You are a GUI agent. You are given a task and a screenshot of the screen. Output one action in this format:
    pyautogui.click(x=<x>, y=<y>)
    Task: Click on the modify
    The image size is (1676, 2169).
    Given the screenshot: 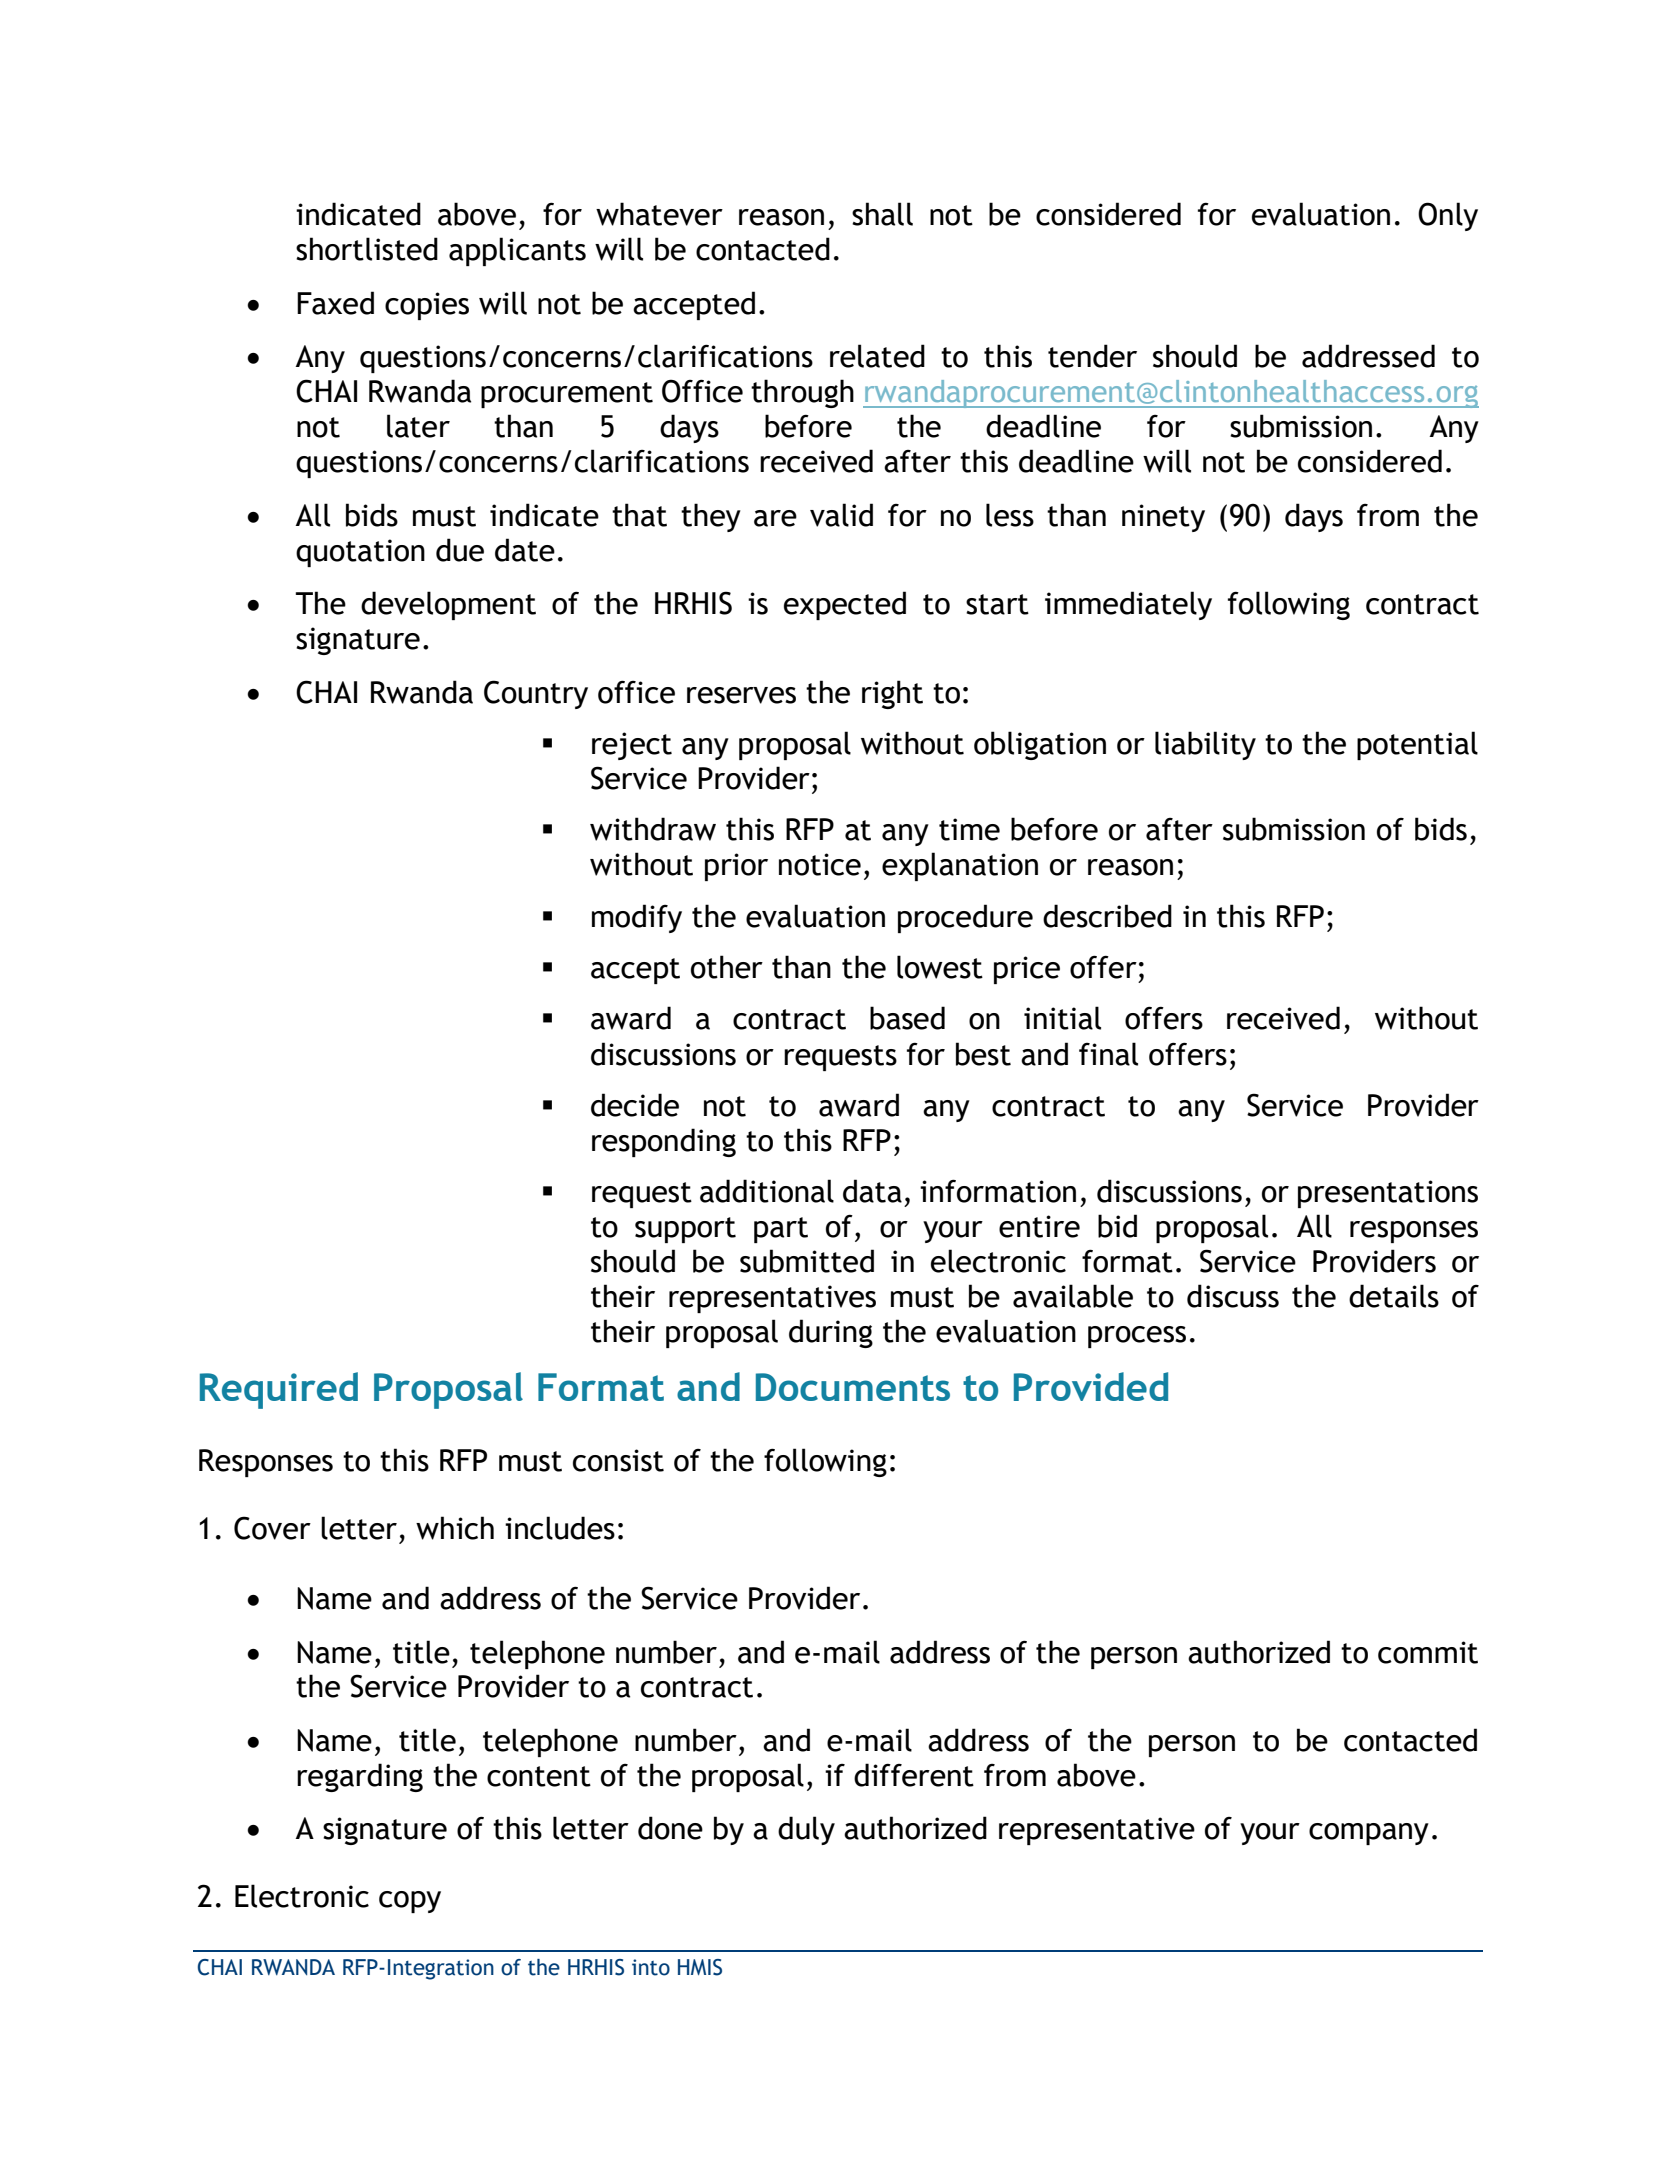 What is the action you would take?
    pyautogui.click(x=637, y=918)
